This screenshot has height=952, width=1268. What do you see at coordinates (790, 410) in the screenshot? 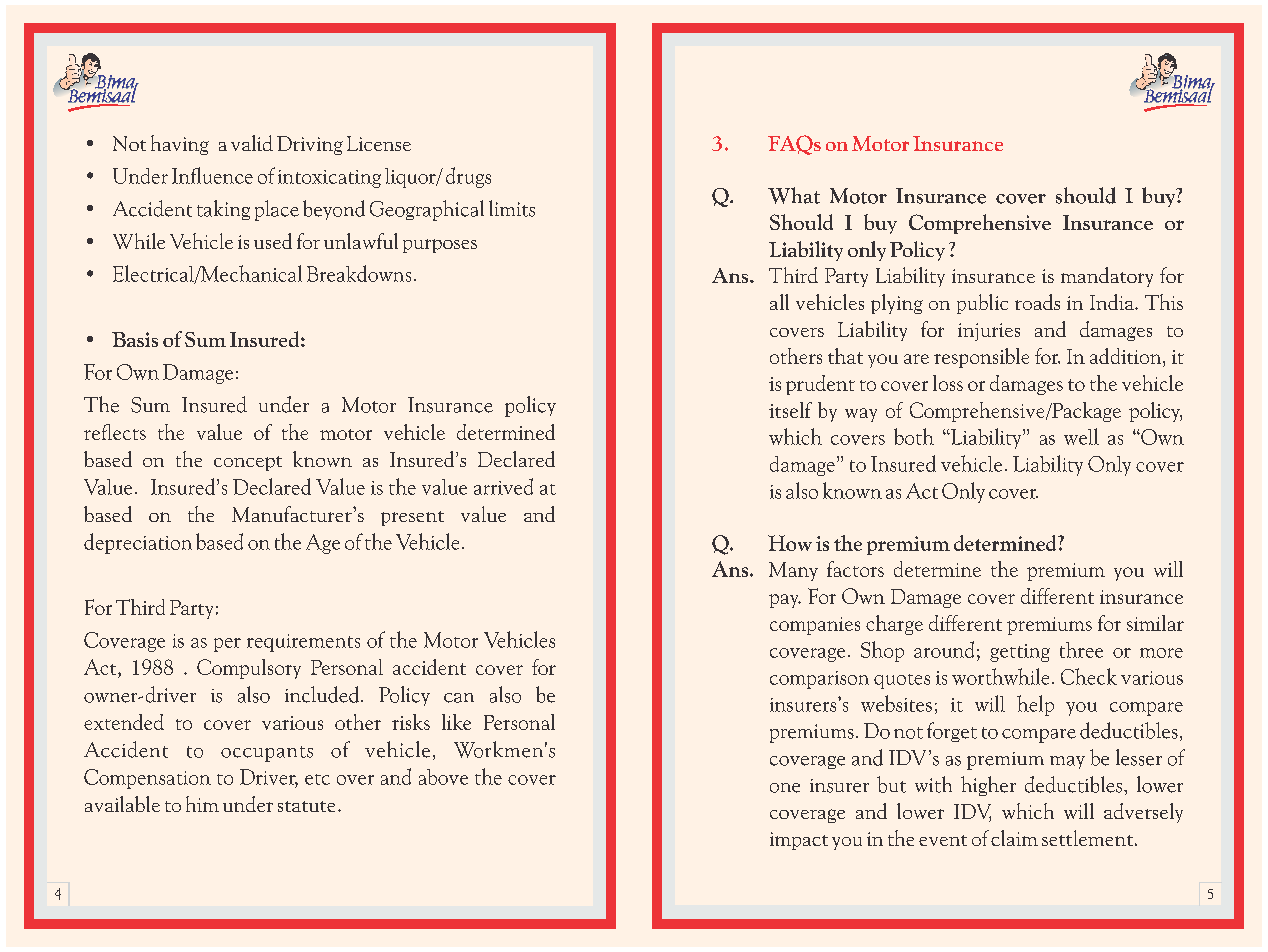
I see `itself` at bounding box center [790, 410].
